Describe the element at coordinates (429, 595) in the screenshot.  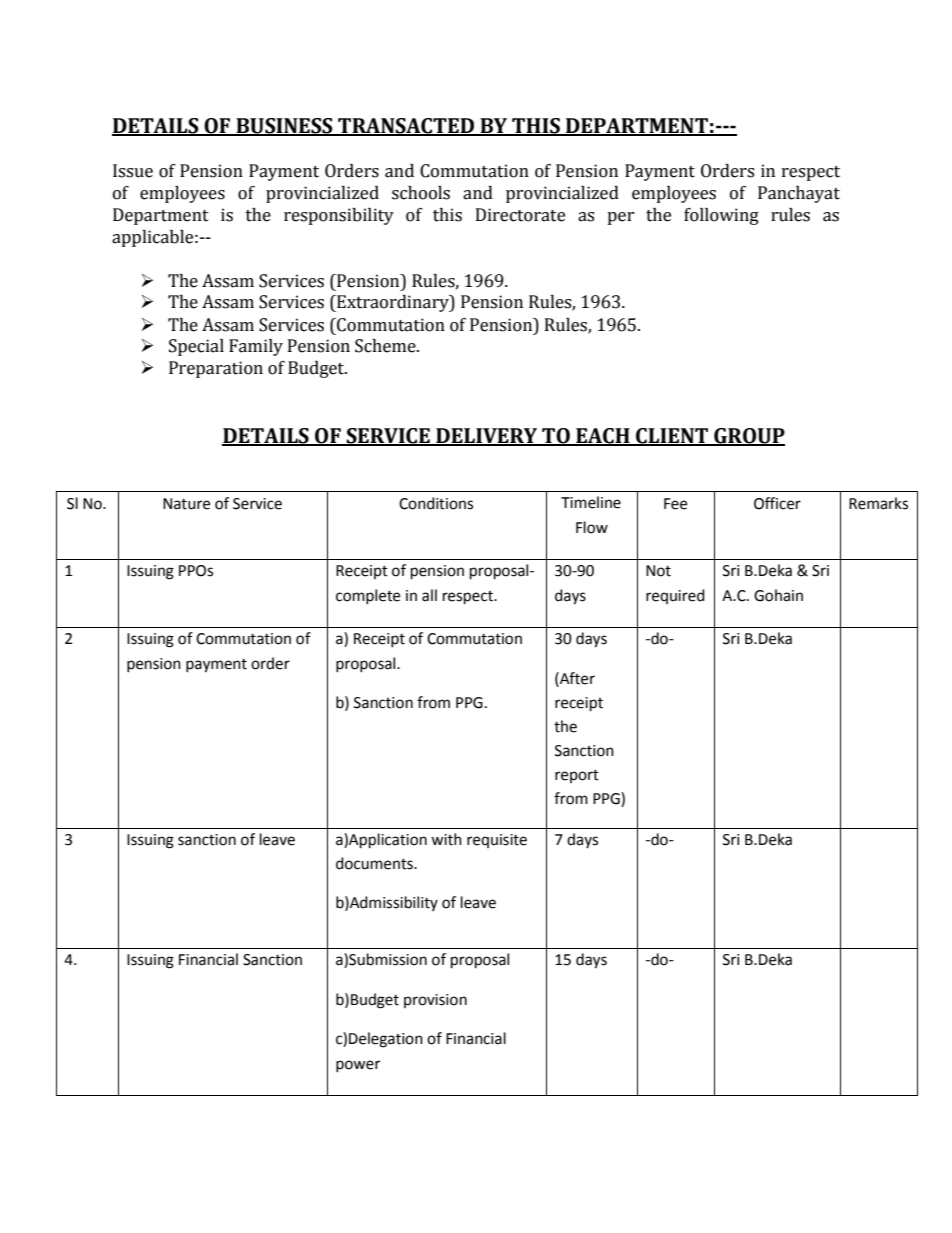
I see `all` at that location.
